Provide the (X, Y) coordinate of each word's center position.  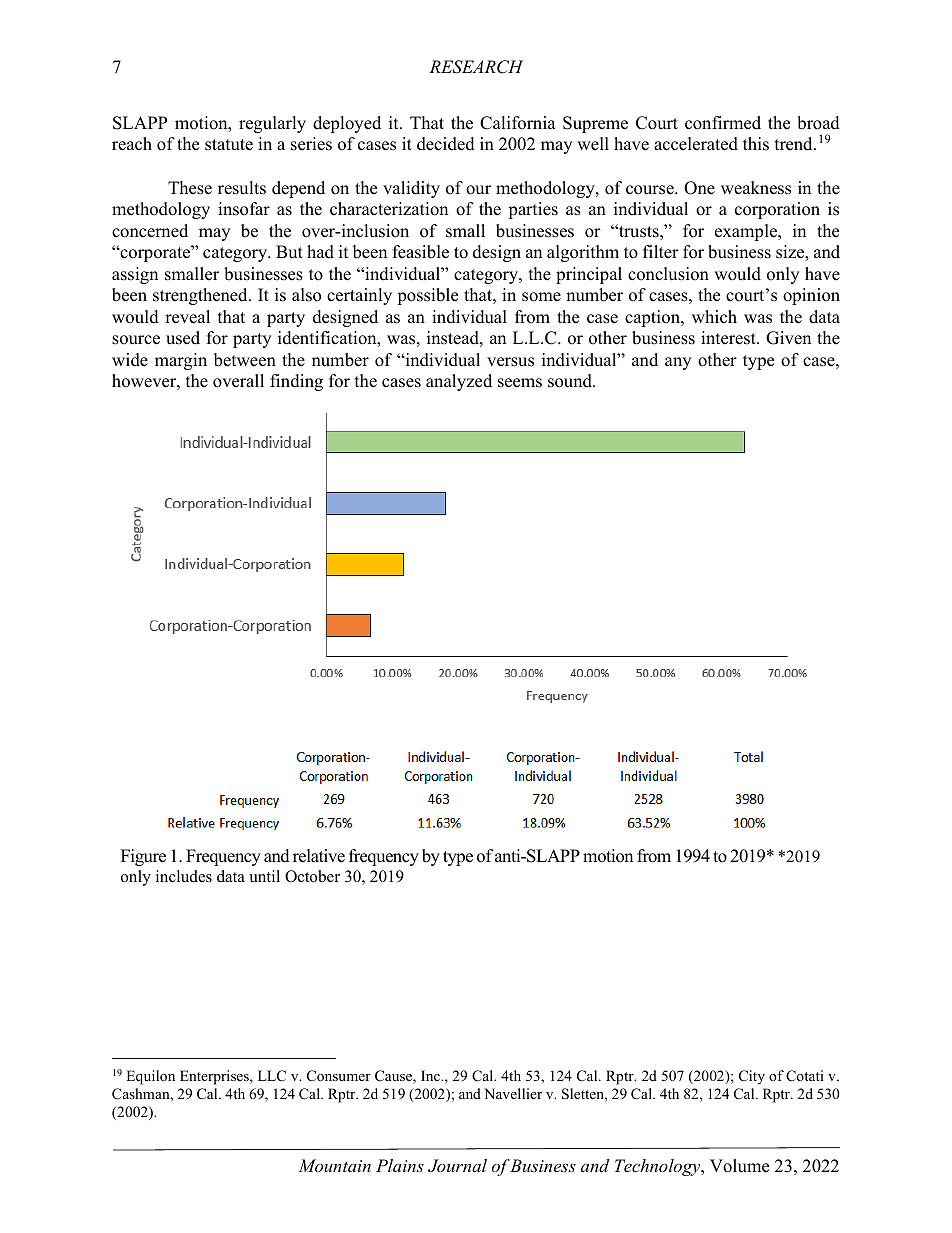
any (678, 363)
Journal (457, 1166)
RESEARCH (476, 67)
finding (296, 382)
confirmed (723, 123)
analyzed (459, 382)
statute (229, 145)
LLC (272, 1076)
